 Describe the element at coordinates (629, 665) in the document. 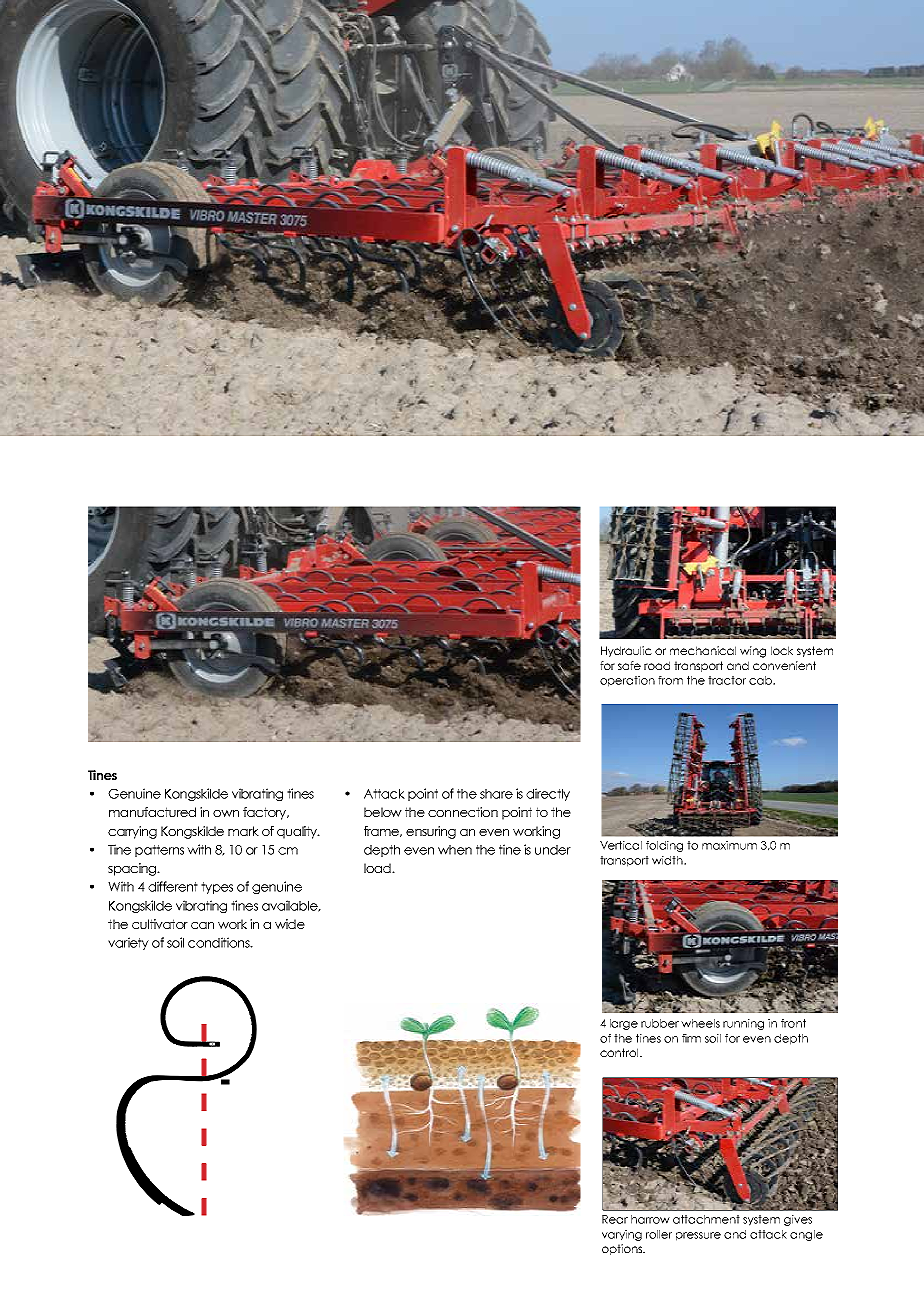

I see `safe` at that location.
